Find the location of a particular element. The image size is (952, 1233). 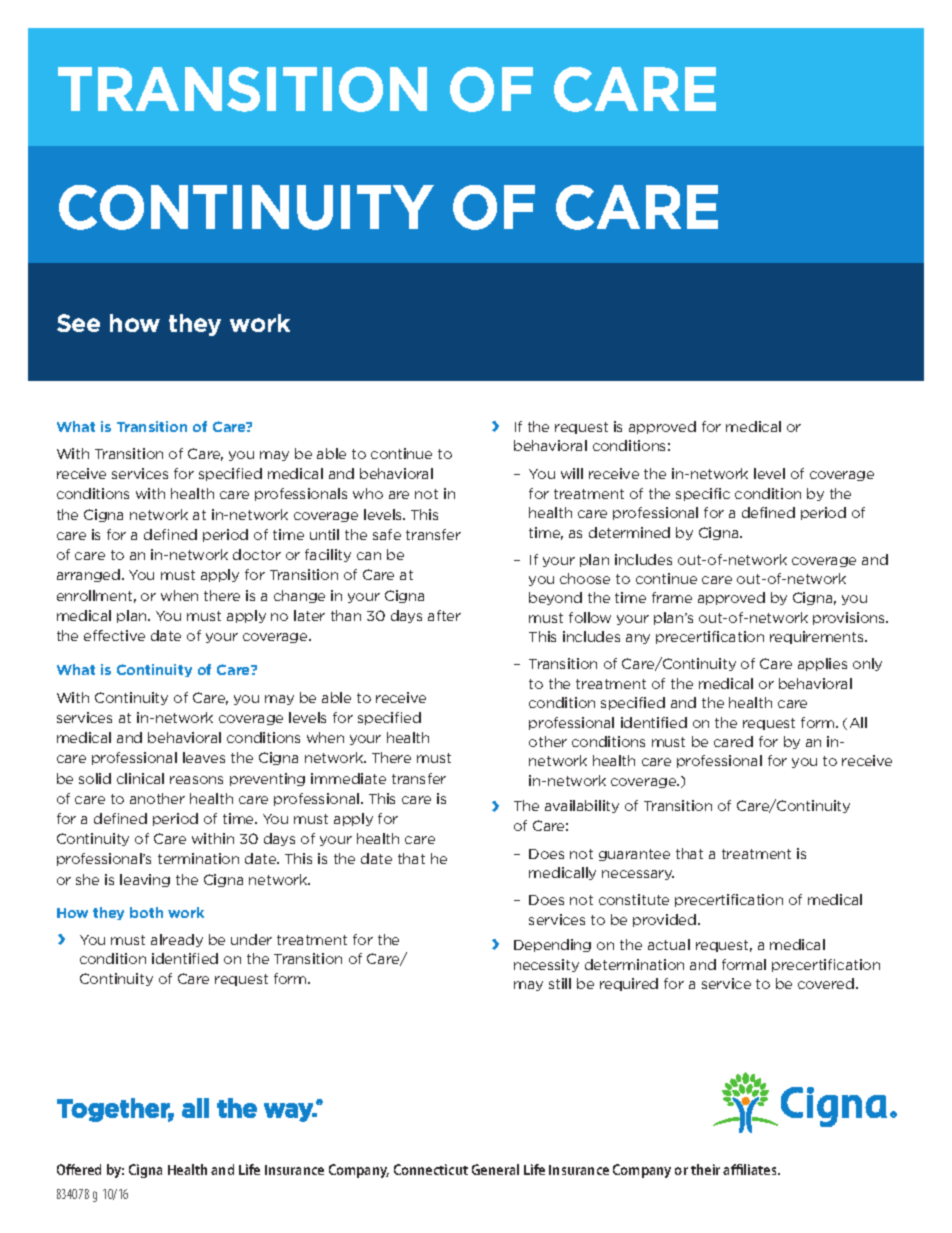

Depending is located at coordinates (552, 945).
